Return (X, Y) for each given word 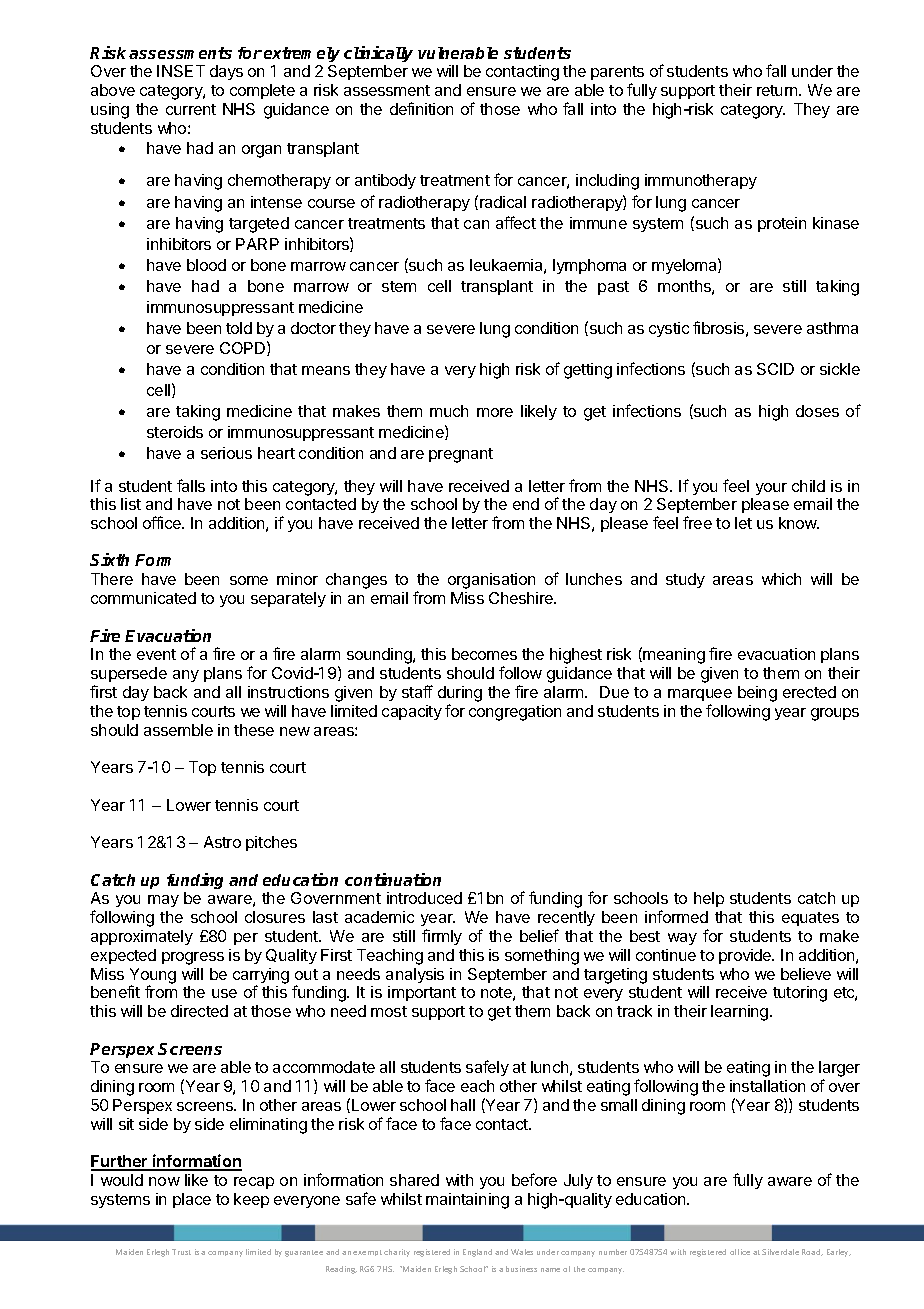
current (191, 109)
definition (421, 108)
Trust (181, 1252)
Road (812, 1252)
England (477, 1253)
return (778, 90)
